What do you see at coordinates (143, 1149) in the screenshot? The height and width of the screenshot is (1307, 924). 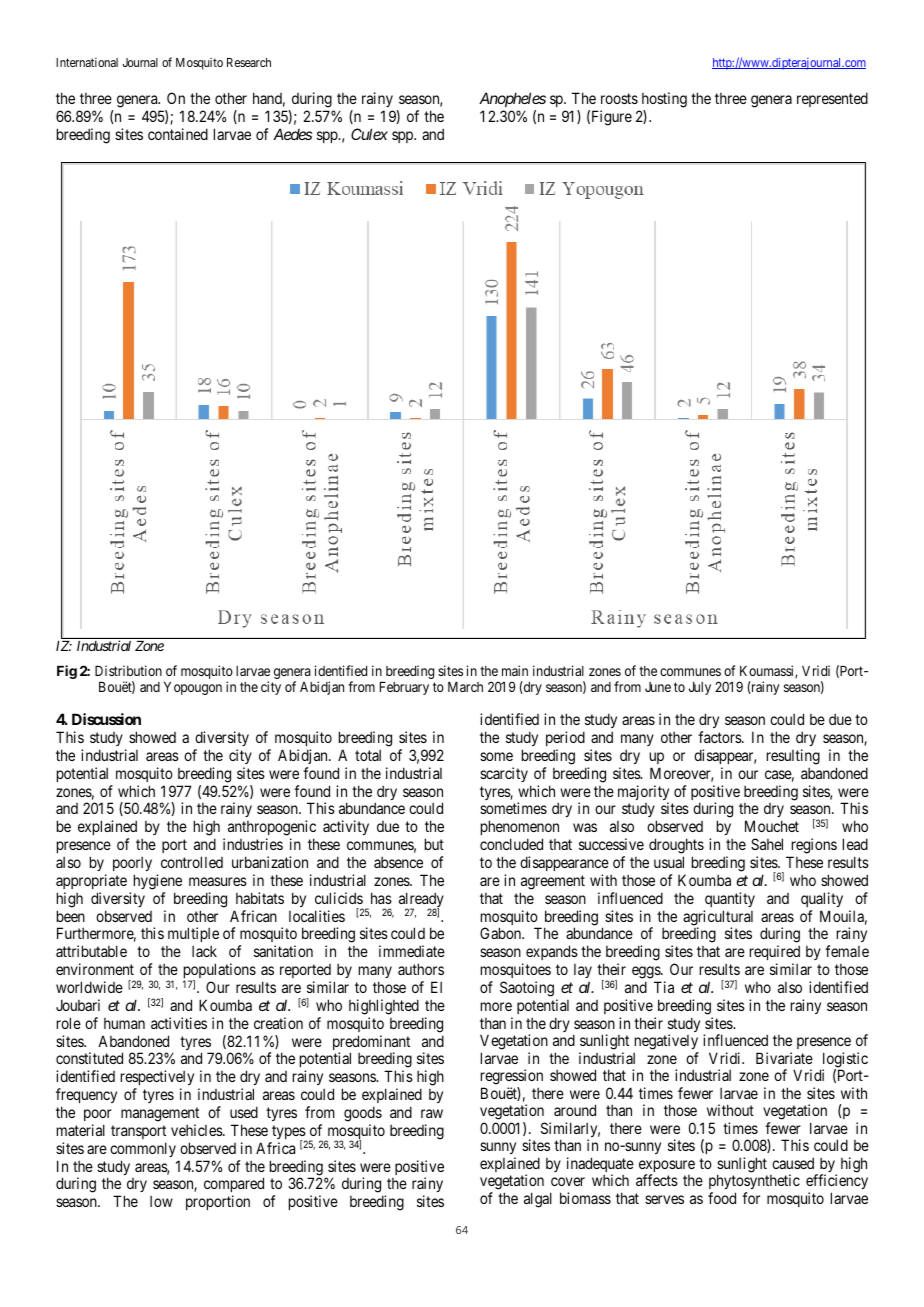 I see `commonly` at bounding box center [143, 1149].
